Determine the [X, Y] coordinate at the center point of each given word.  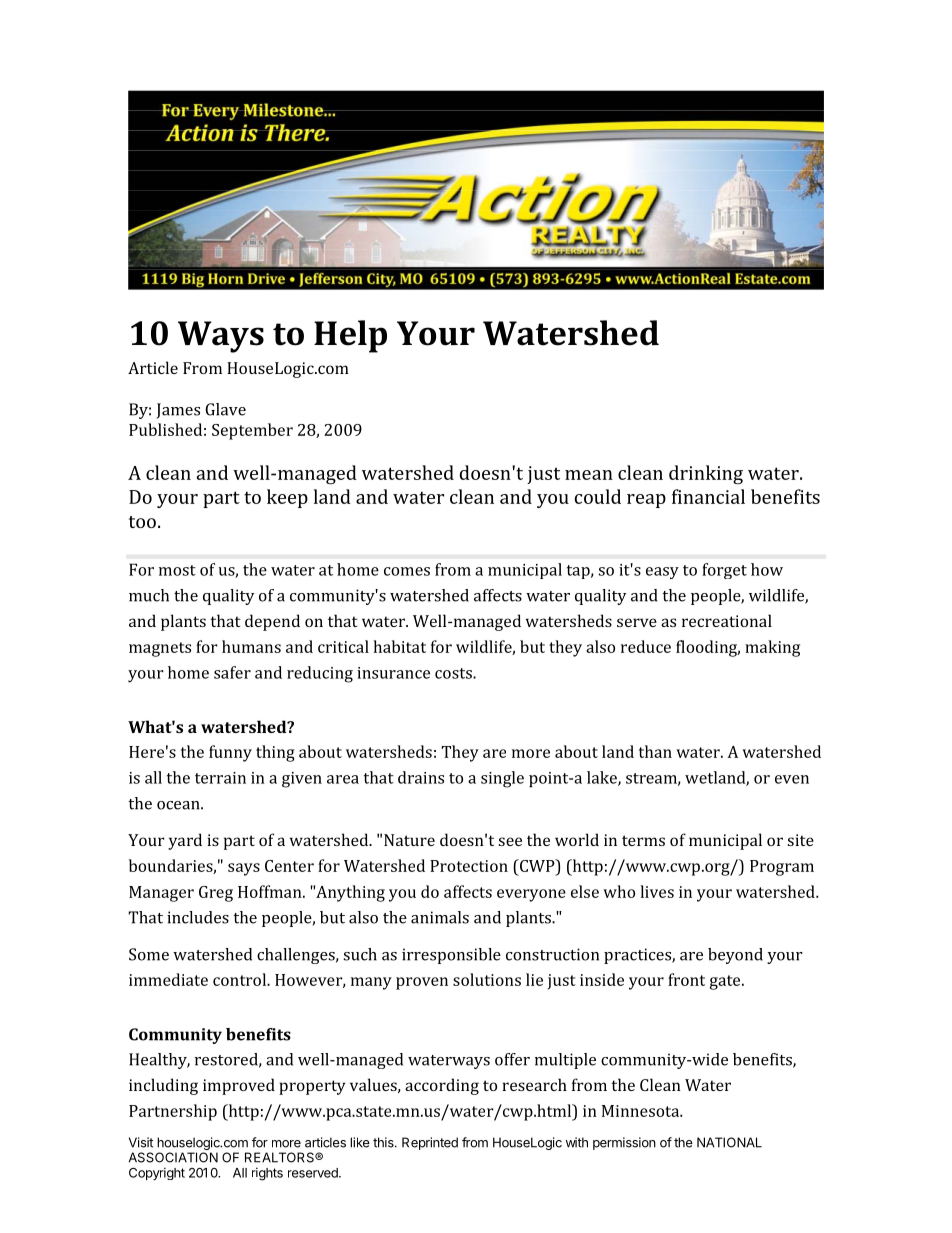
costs [454, 673]
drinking [706, 474]
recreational [727, 620]
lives [657, 891]
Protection [469, 866]
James [178, 411]
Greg [216, 894]
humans [251, 646]
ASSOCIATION [173, 1157]
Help [350, 336]
